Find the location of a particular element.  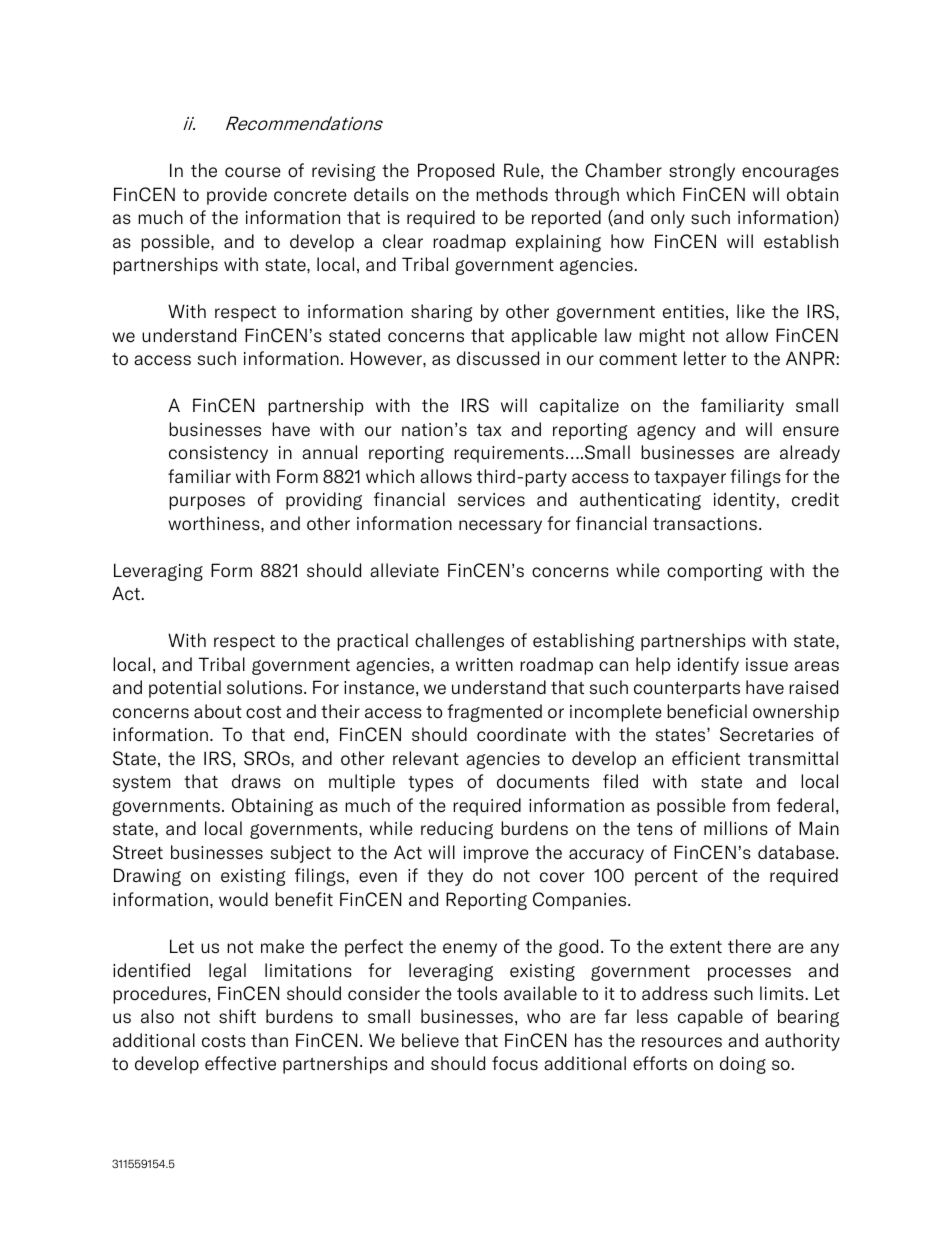

issue is located at coordinates (767, 665).
